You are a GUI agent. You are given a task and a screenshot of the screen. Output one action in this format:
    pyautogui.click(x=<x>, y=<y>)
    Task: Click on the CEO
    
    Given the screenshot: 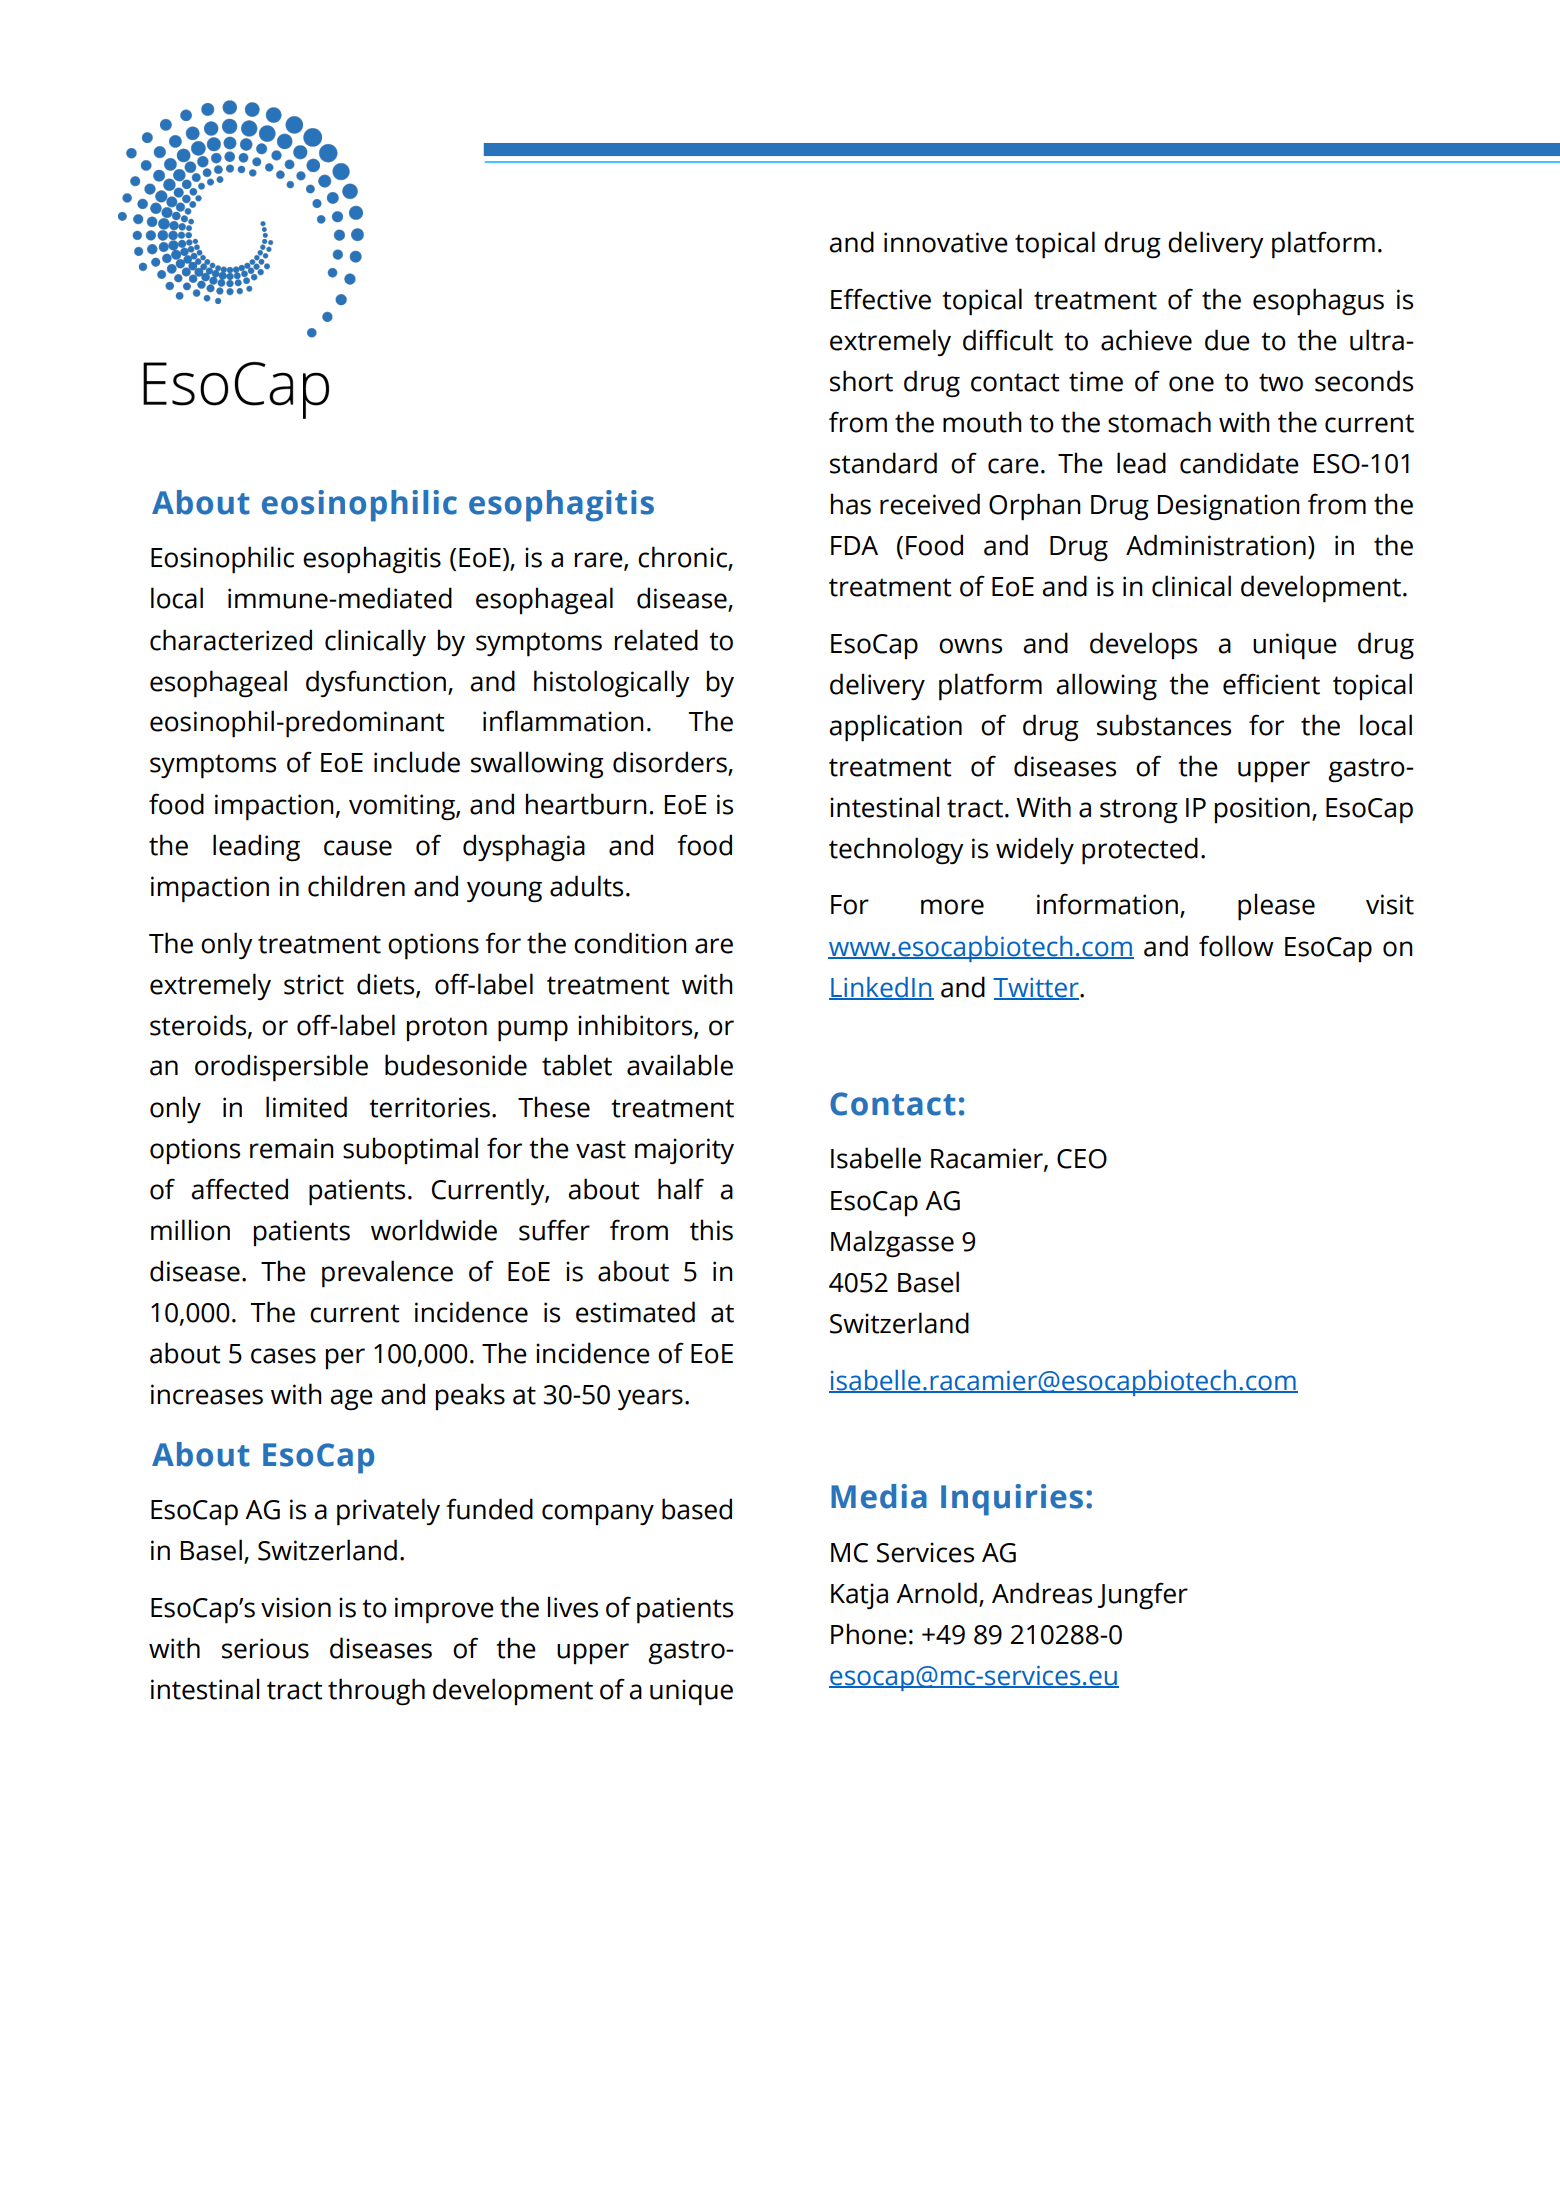 What is the action you would take?
    pyautogui.click(x=1082, y=1159)
